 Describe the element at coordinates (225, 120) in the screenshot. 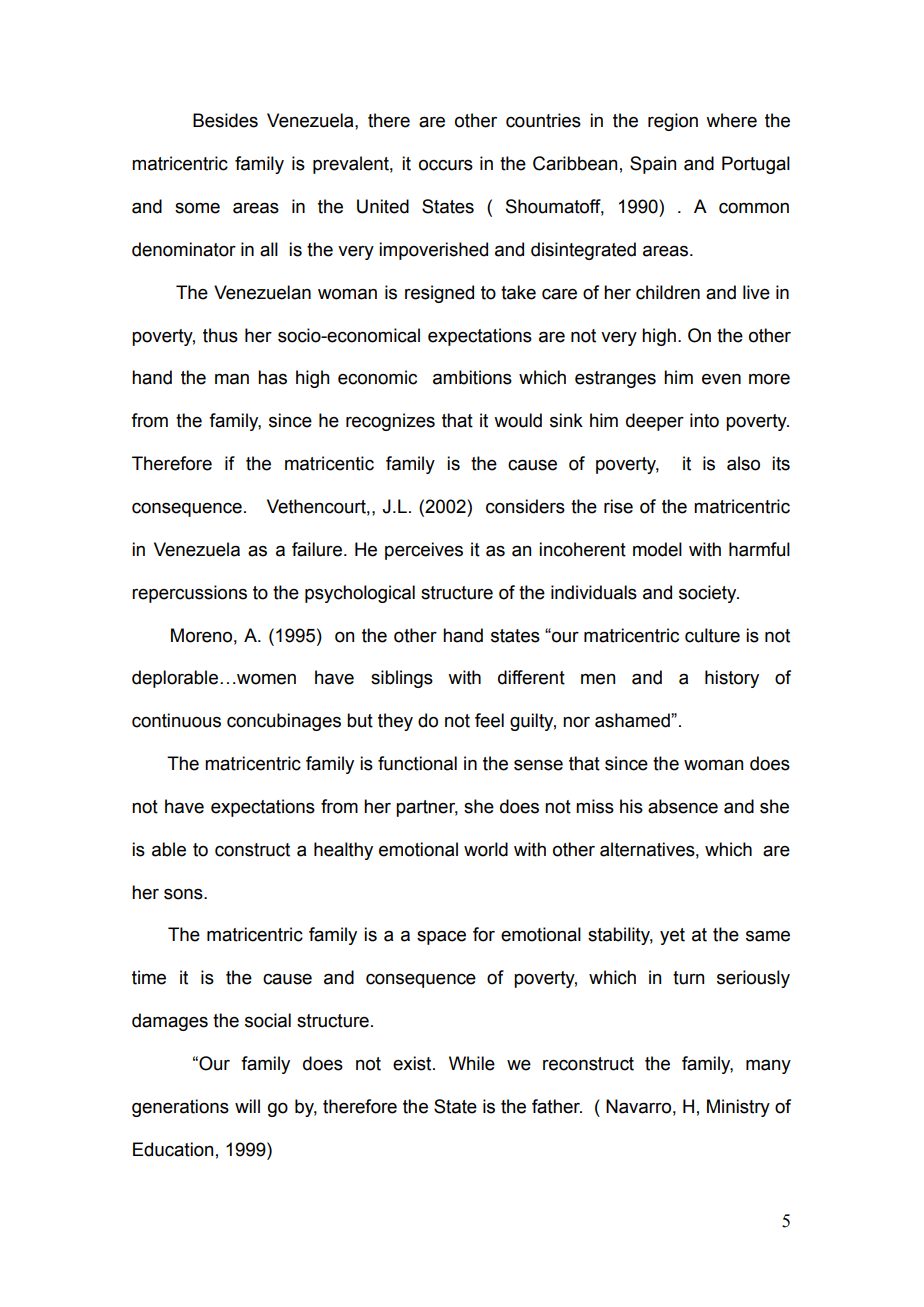

I see `Besides` at that location.
